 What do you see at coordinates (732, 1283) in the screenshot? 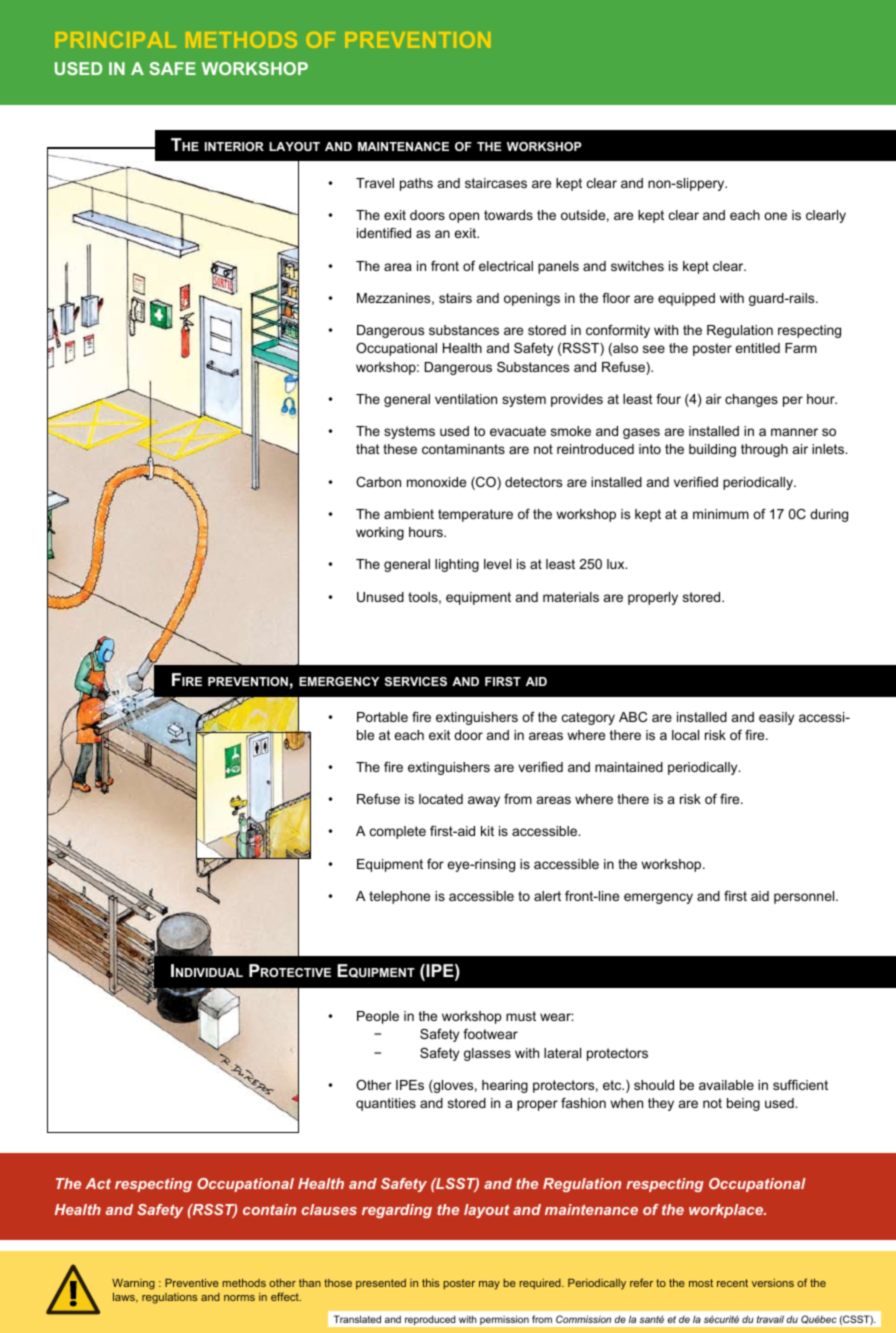
I see `recent` at bounding box center [732, 1283].
